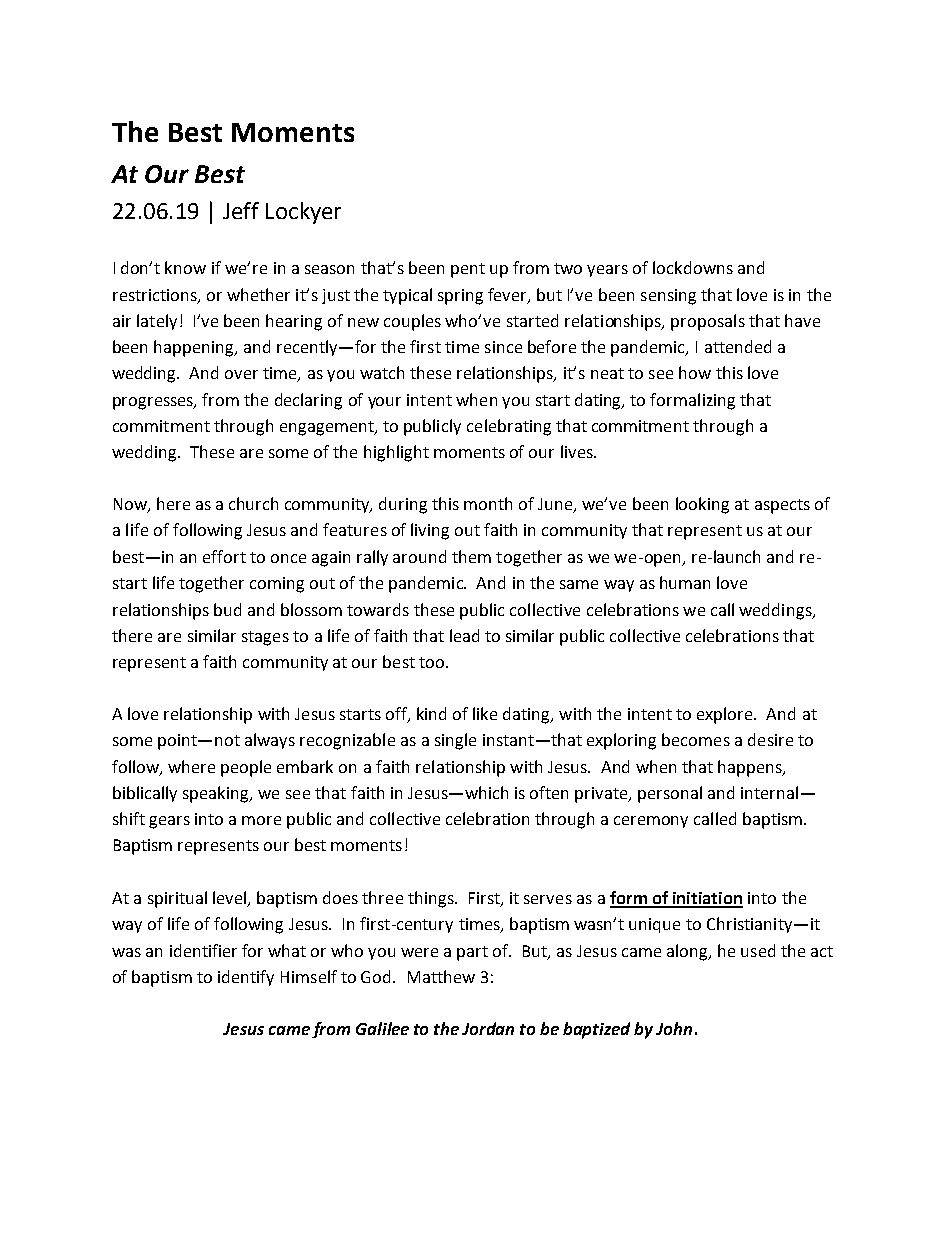 This document has height=1233, width=952. What do you see at coordinates (246, 978) in the document?
I see `identify` at bounding box center [246, 978].
